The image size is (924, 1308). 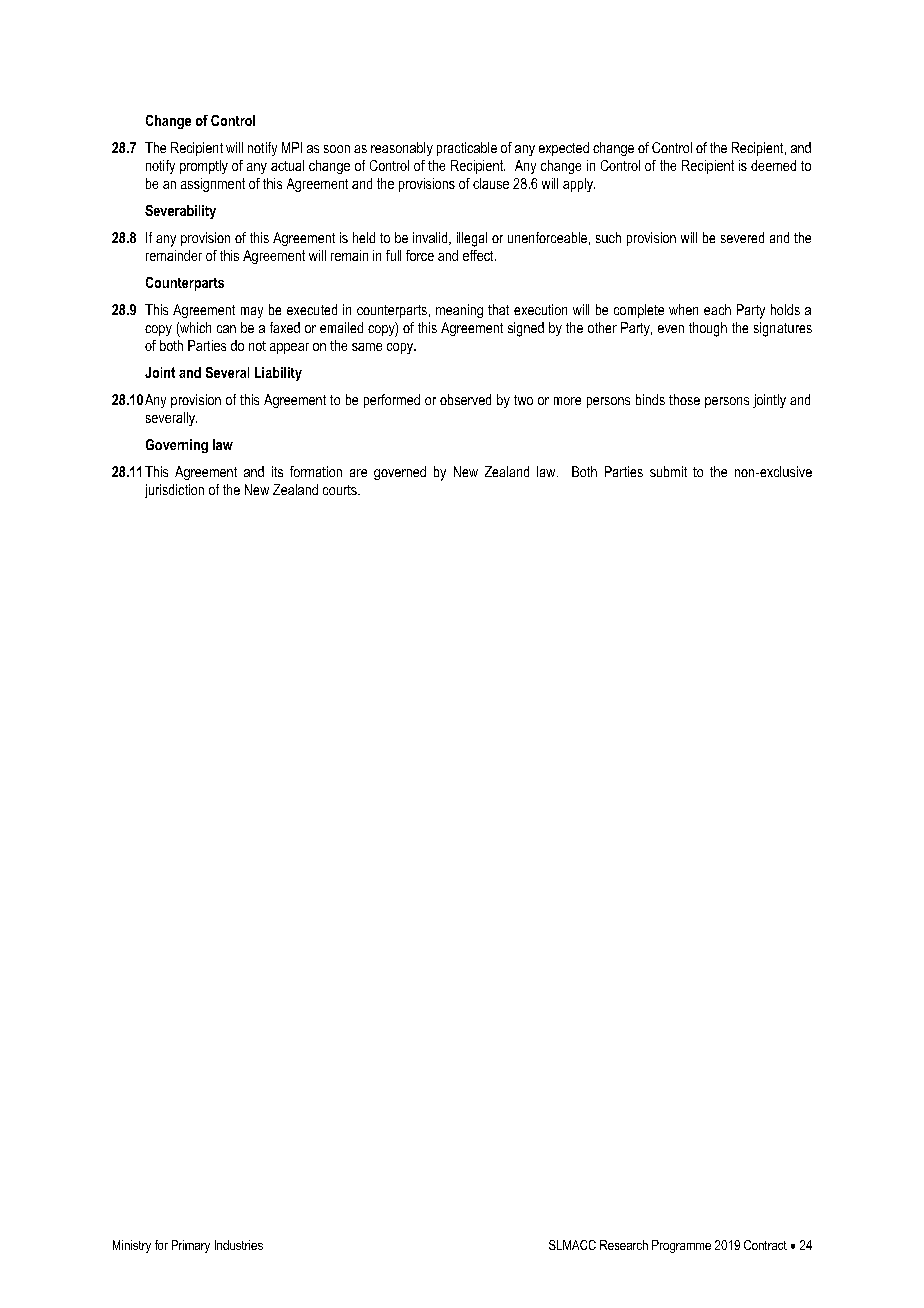 I want to click on governed, so click(x=400, y=473).
